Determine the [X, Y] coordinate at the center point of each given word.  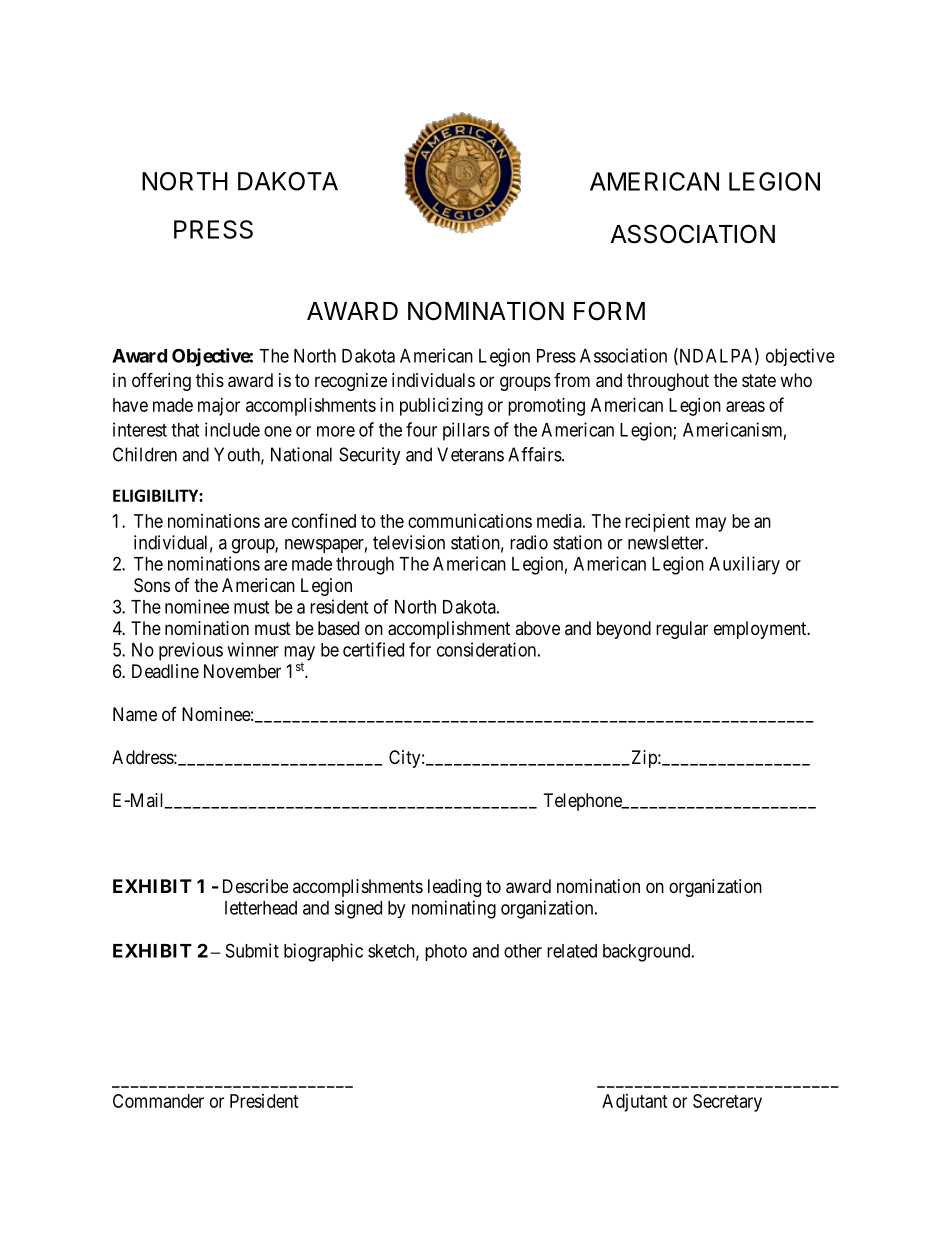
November [242, 671]
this [210, 380]
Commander [158, 1101]
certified [373, 649]
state [759, 381]
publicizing [441, 407]
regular [682, 630]
